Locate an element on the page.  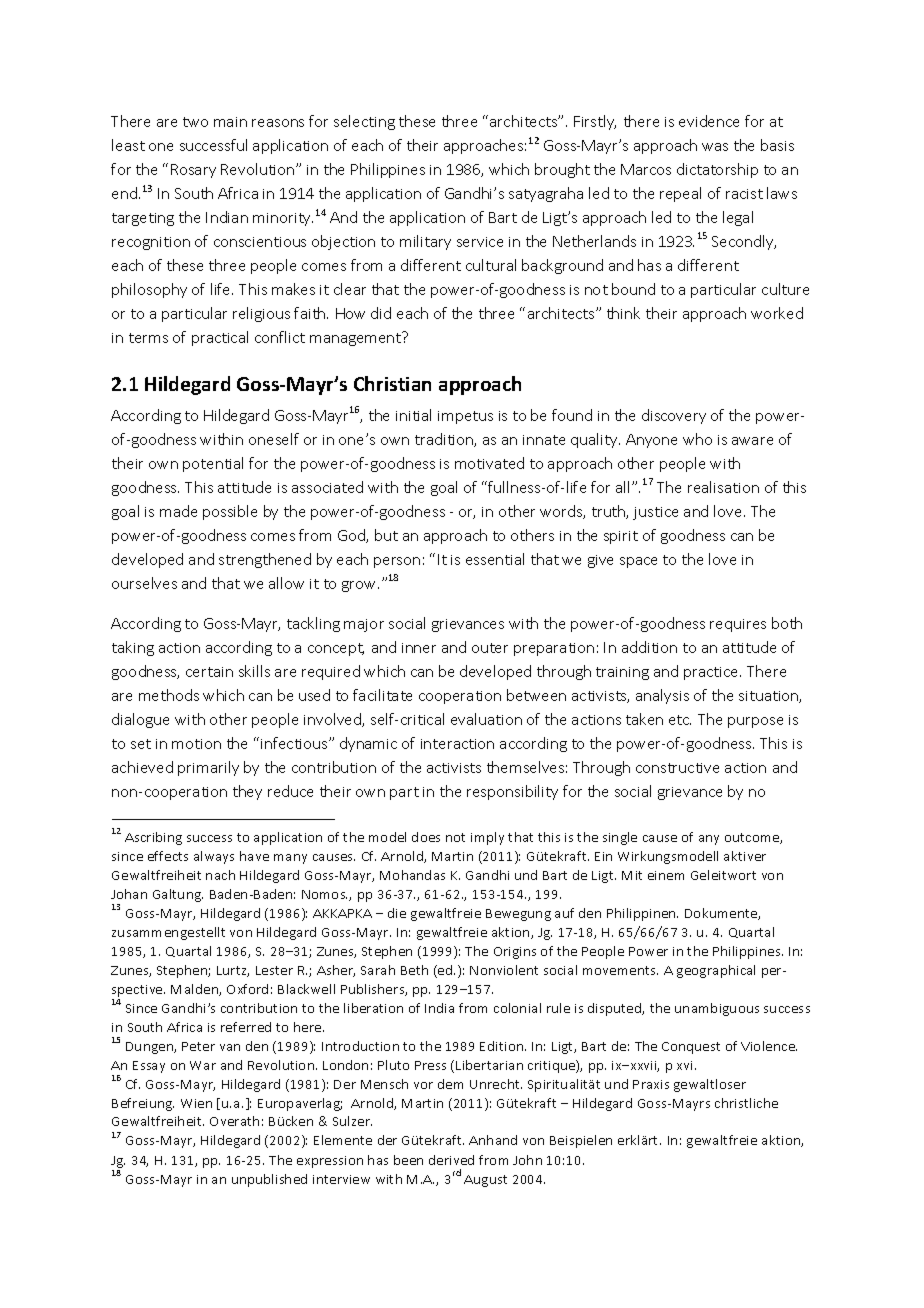
constructive is located at coordinates (677, 768).
